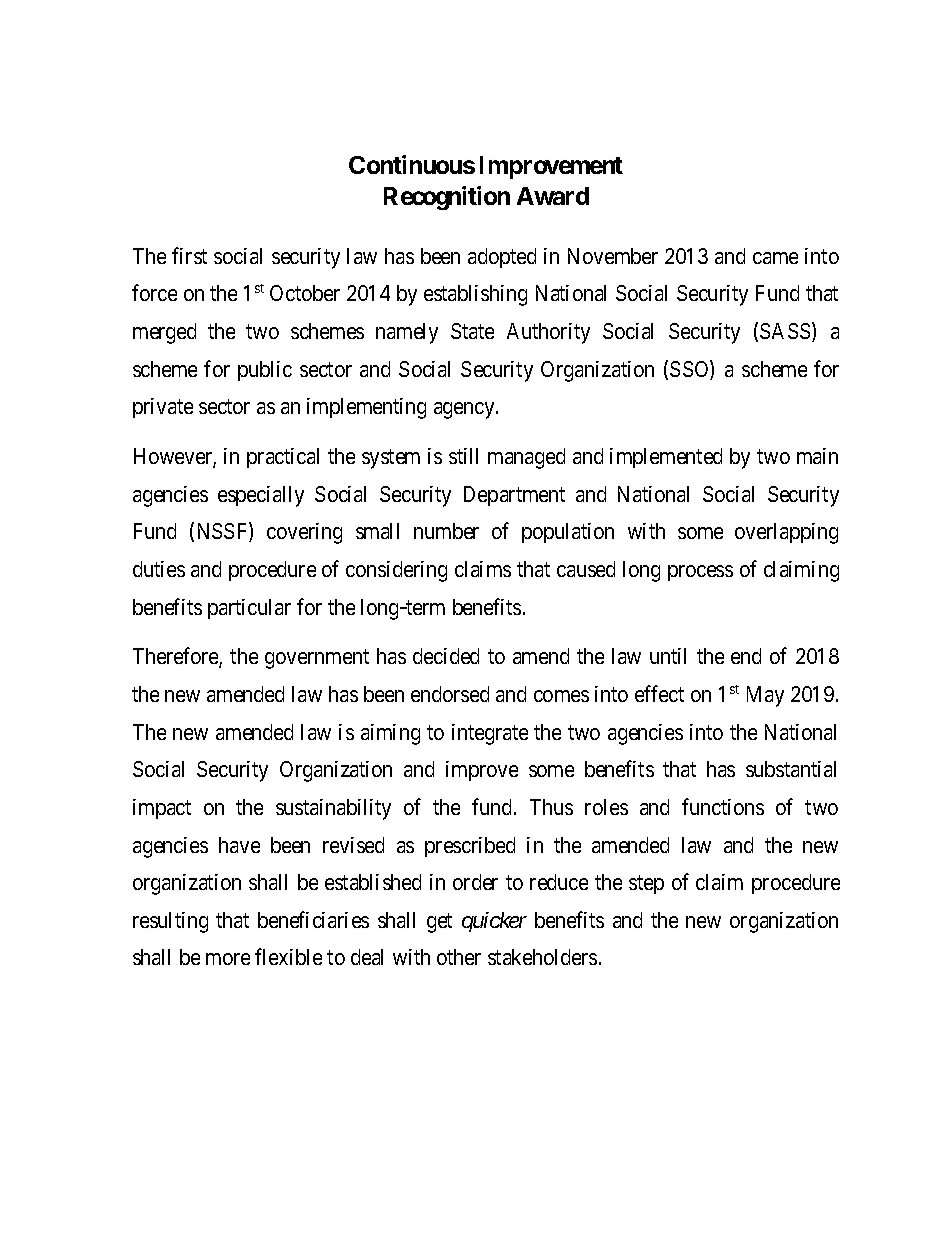 Image resolution: width=952 pixels, height=1233 pixels. What do you see at coordinates (646, 885) in the document?
I see `step` at bounding box center [646, 885].
